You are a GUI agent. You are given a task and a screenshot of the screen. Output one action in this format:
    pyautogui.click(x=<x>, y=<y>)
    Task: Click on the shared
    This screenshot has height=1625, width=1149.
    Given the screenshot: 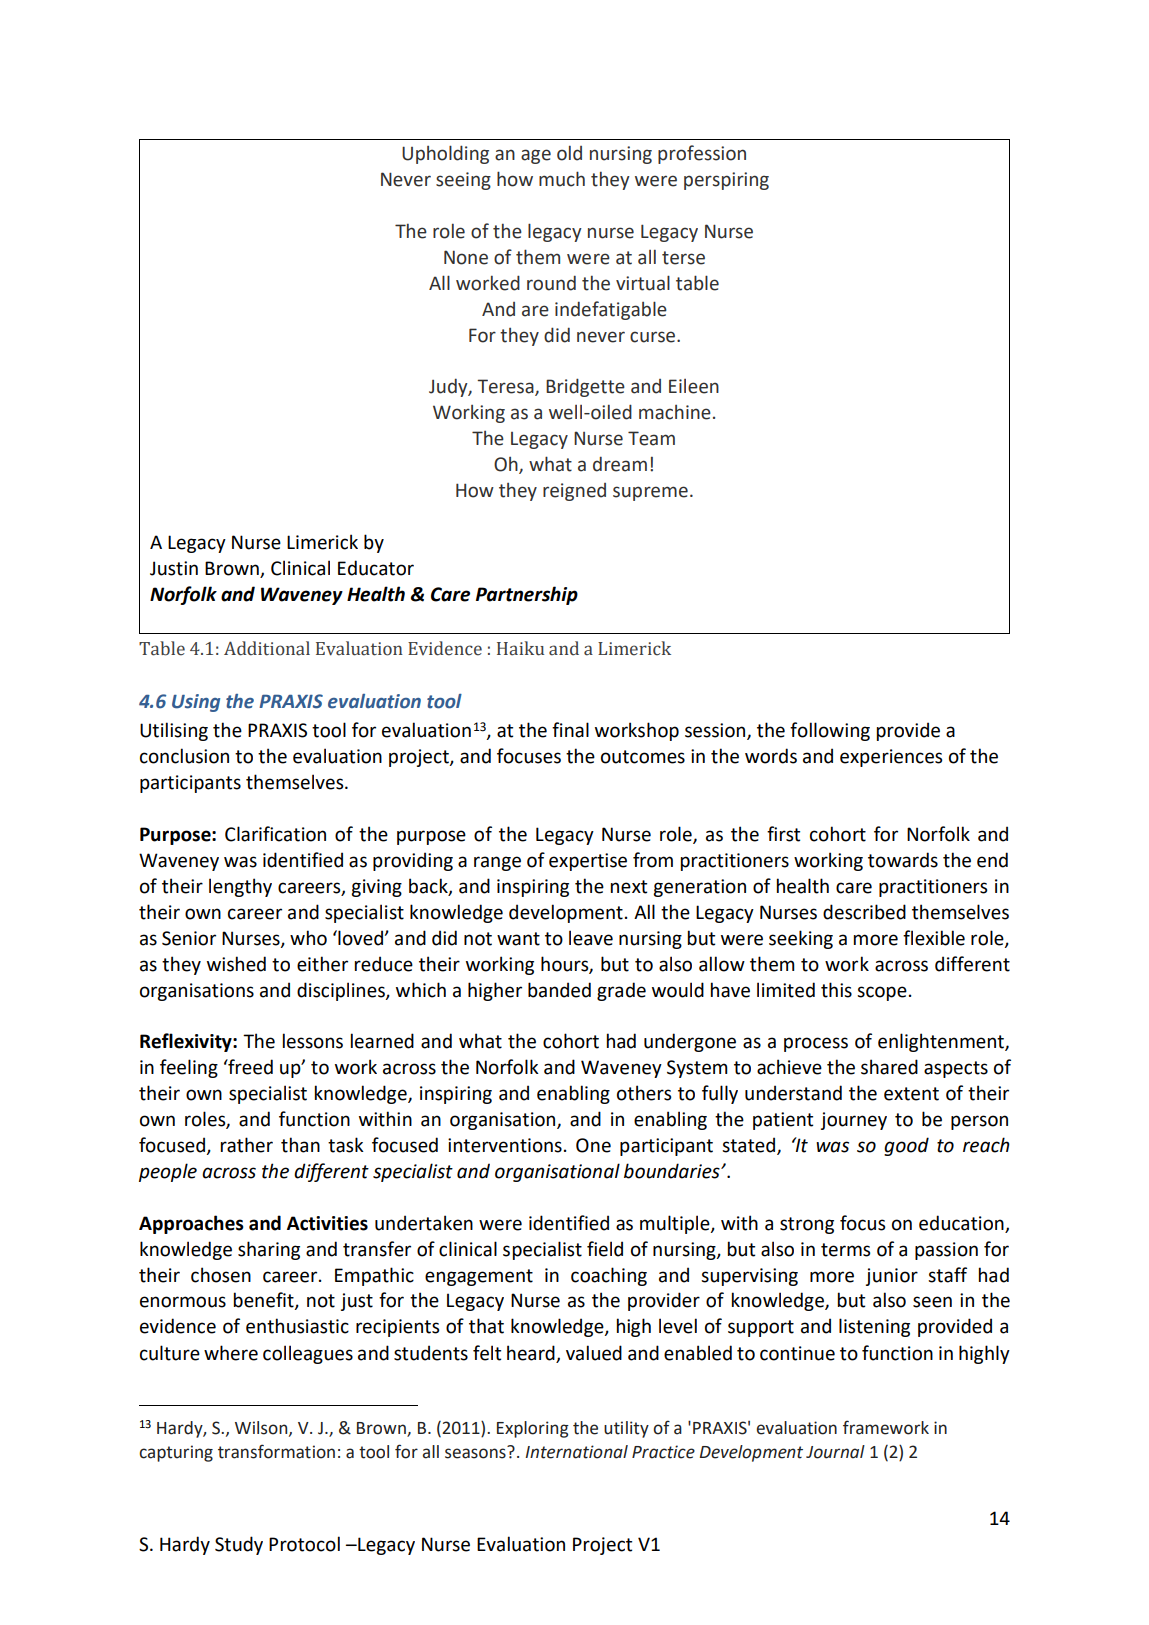 What is the action you would take?
    pyautogui.click(x=889, y=1067)
